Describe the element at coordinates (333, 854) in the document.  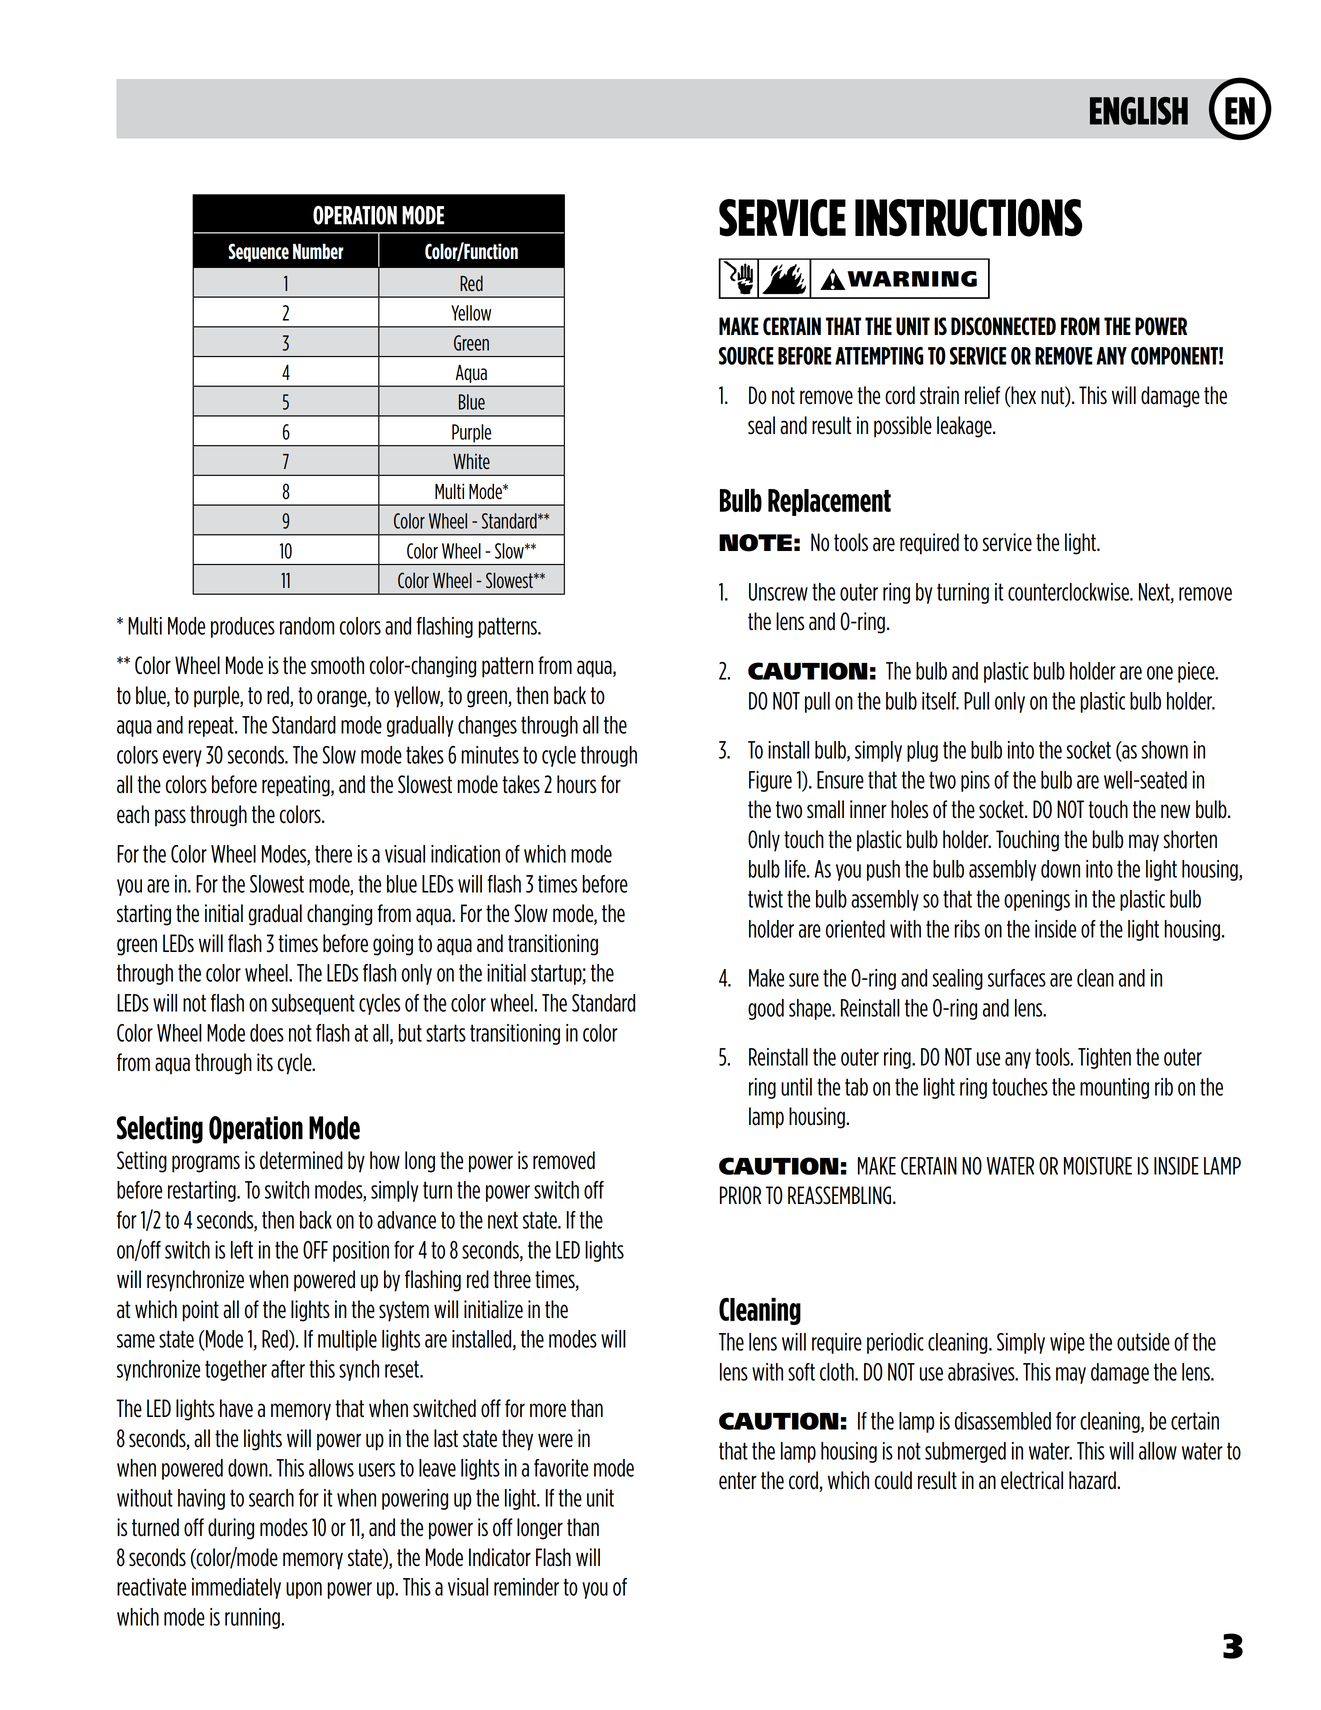
I see `there` at that location.
